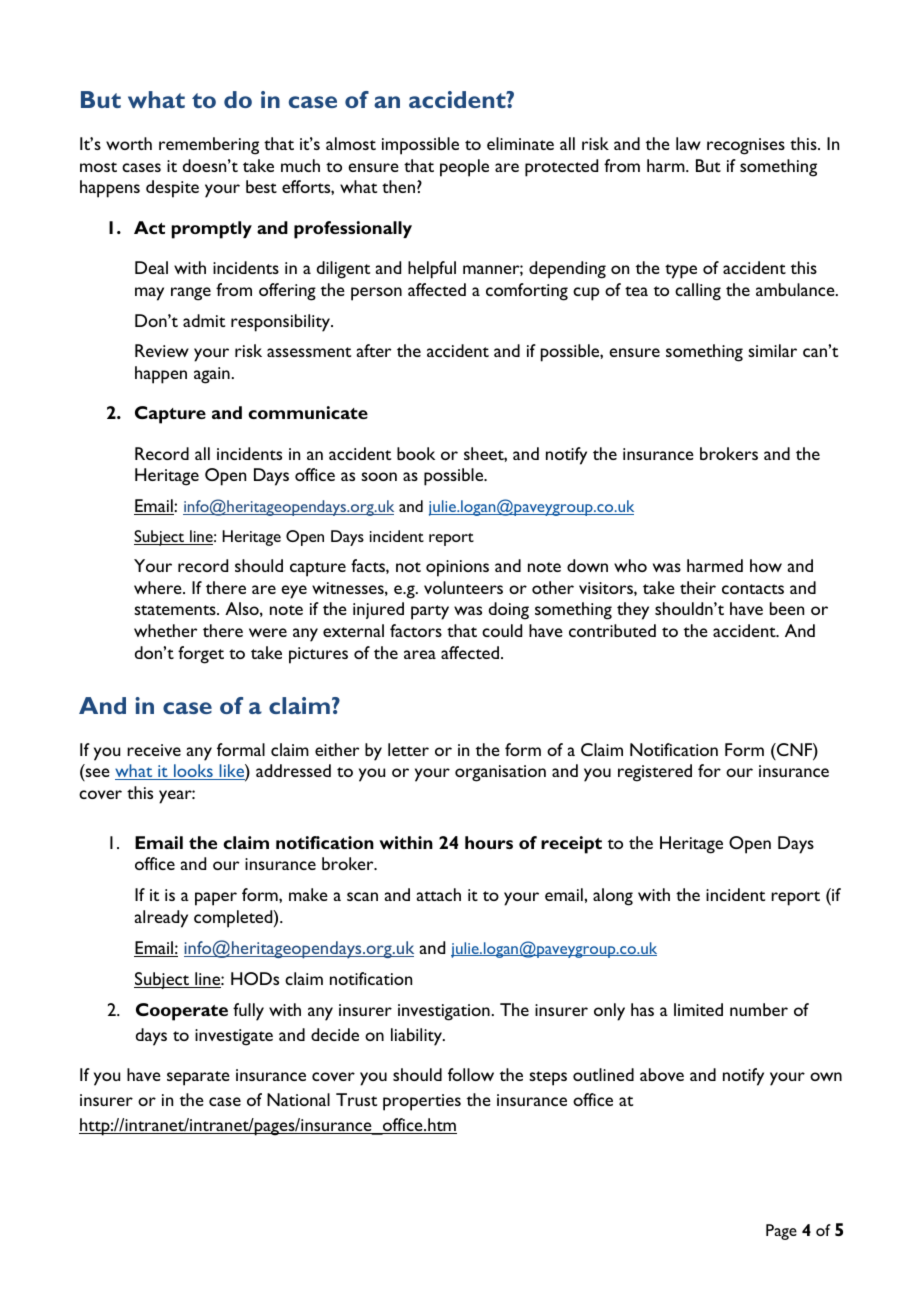 Image resolution: width=924 pixels, height=1308 pixels. I want to click on party, so click(430, 612).
